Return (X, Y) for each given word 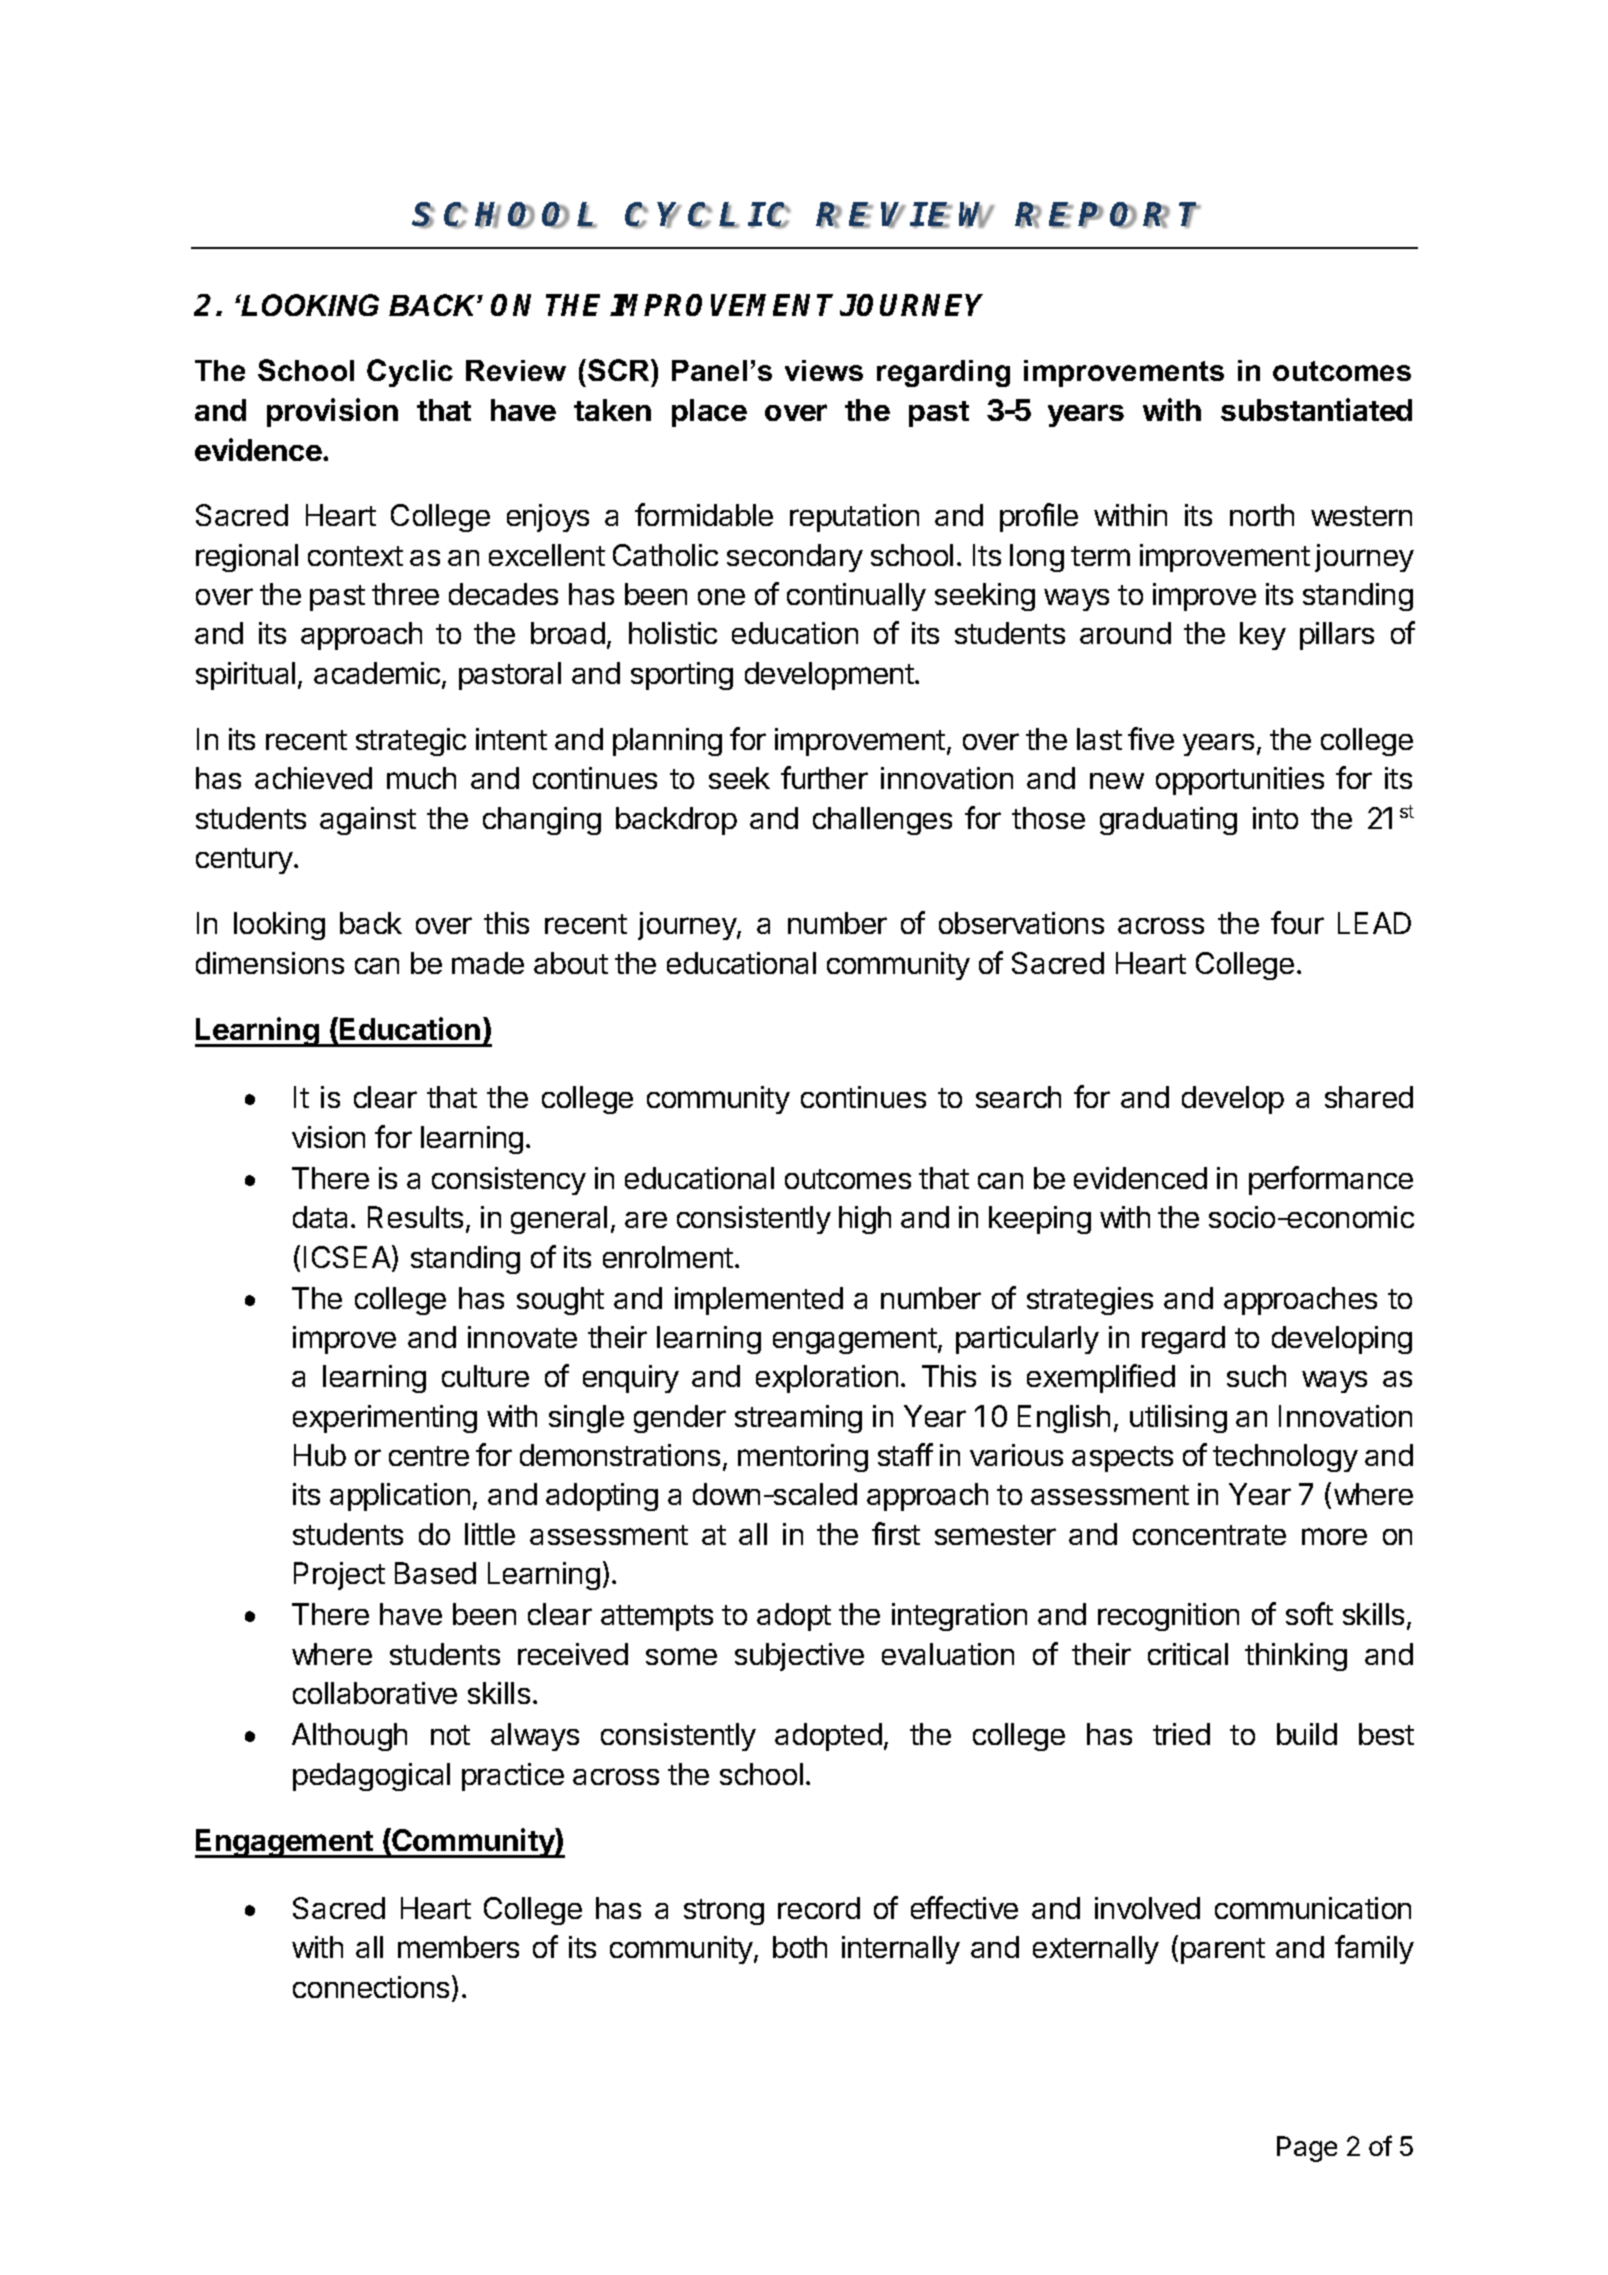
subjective (799, 1657)
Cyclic (410, 373)
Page (1307, 2149)
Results (415, 1217)
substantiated (1316, 409)
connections (371, 1987)
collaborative (375, 1693)
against (368, 821)
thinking (1296, 1657)
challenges (882, 821)
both (800, 1947)
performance (1331, 1180)
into (1275, 818)
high (865, 1220)
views (824, 370)
